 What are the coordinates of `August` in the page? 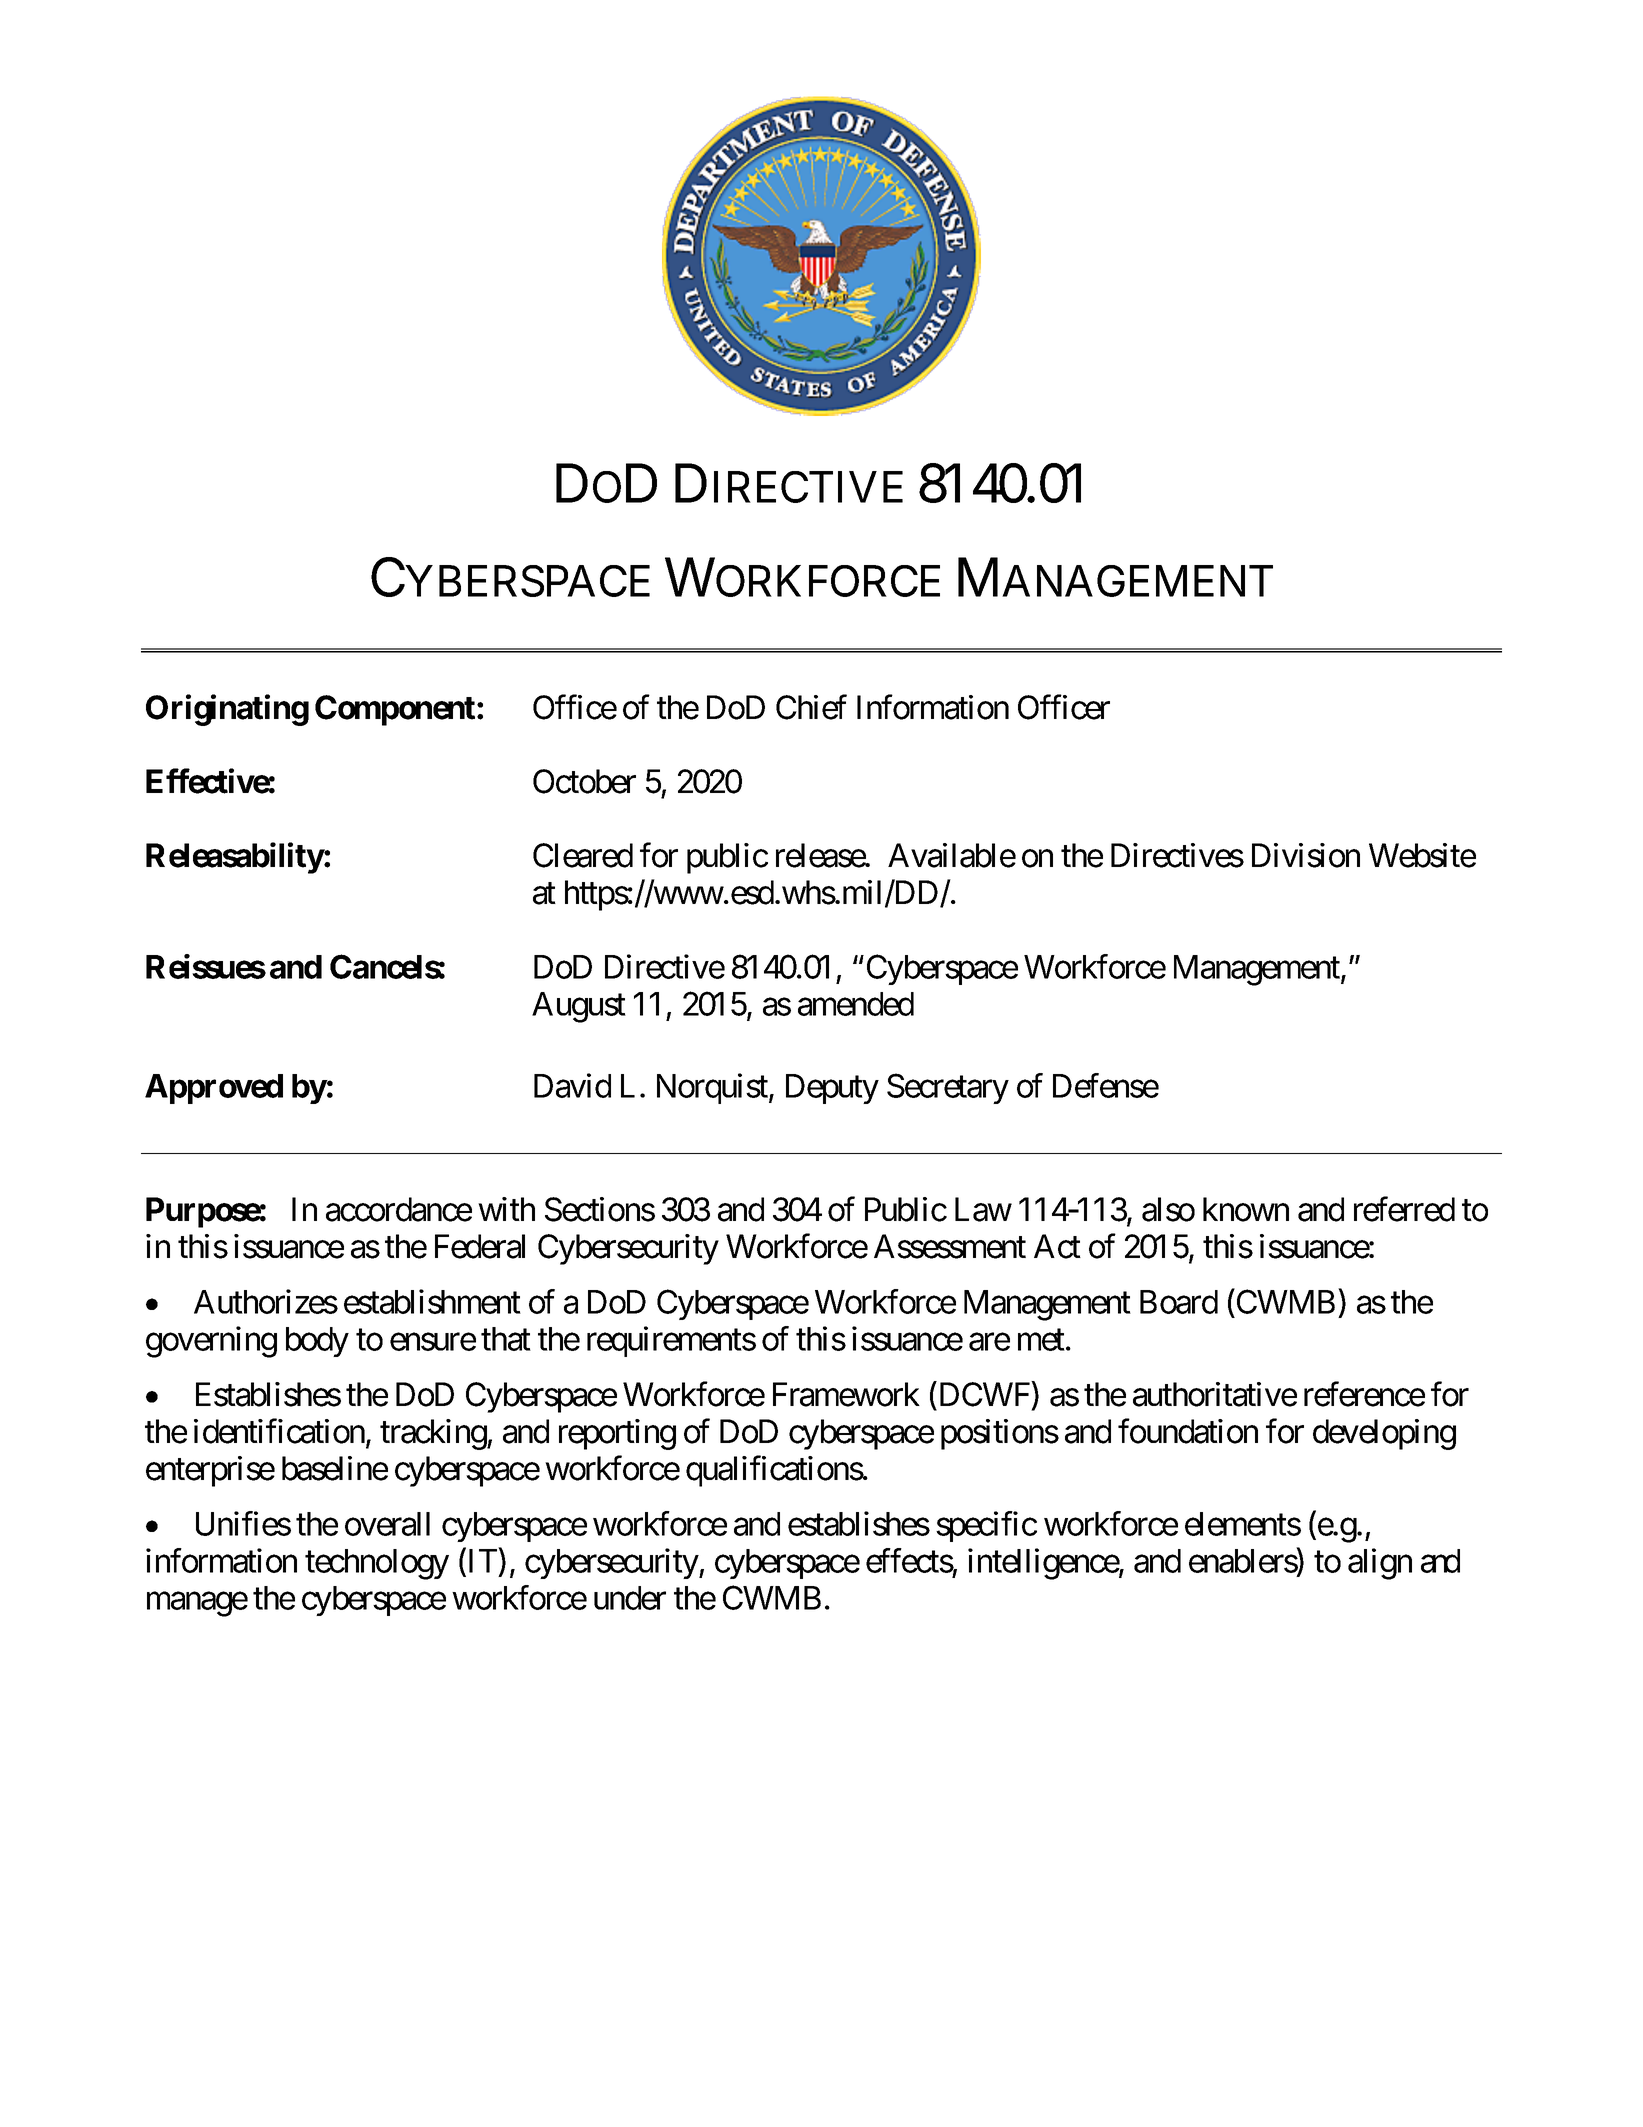 It's located at (579, 1007).
